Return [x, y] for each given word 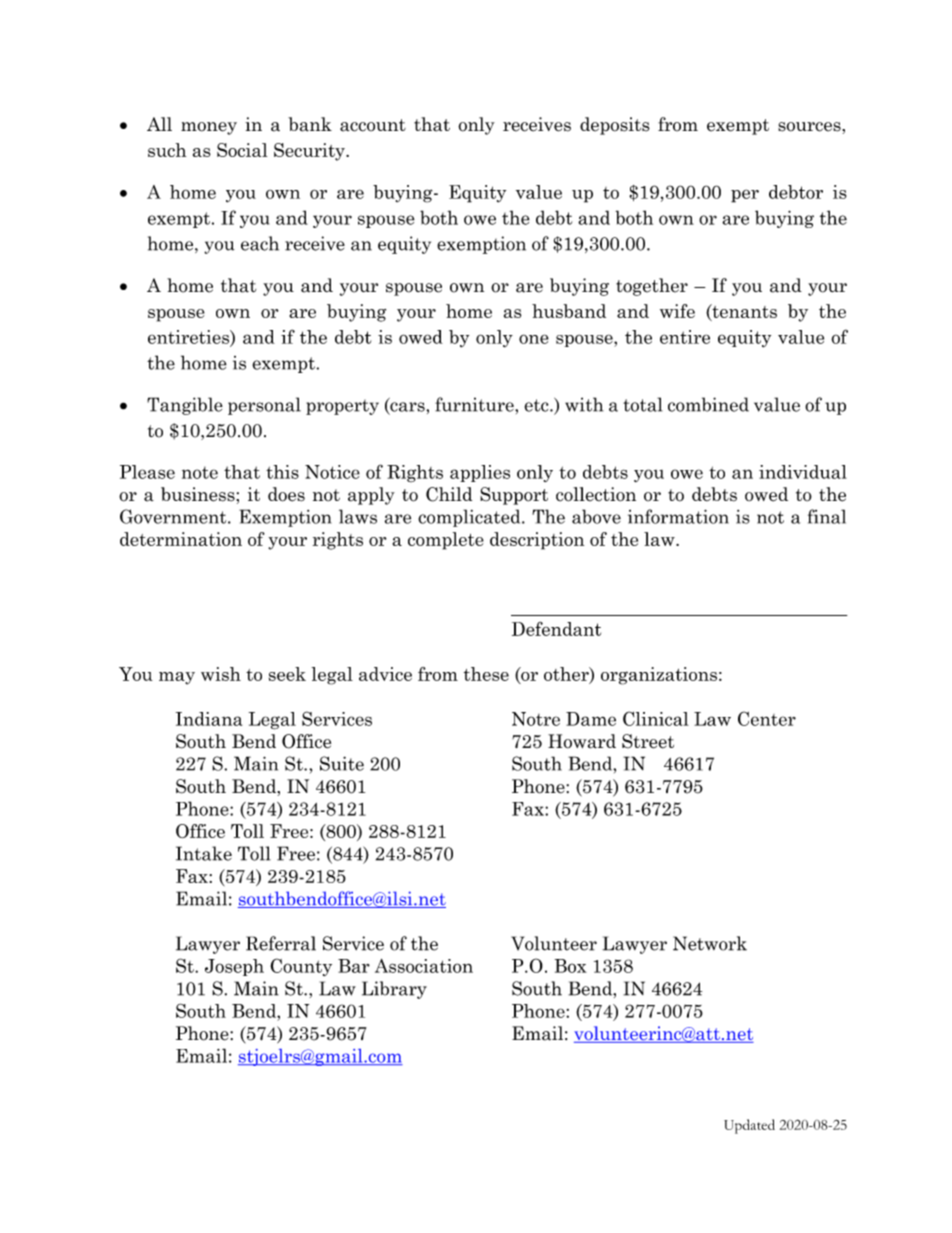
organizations [659, 676]
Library [394, 990]
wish [221, 674]
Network [710, 943]
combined [708, 404]
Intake [204, 853]
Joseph [234, 967]
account [373, 125]
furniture [475, 404]
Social [242, 150]
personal [264, 406]
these [486, 674]
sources [810, 127]
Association [424, 966]
